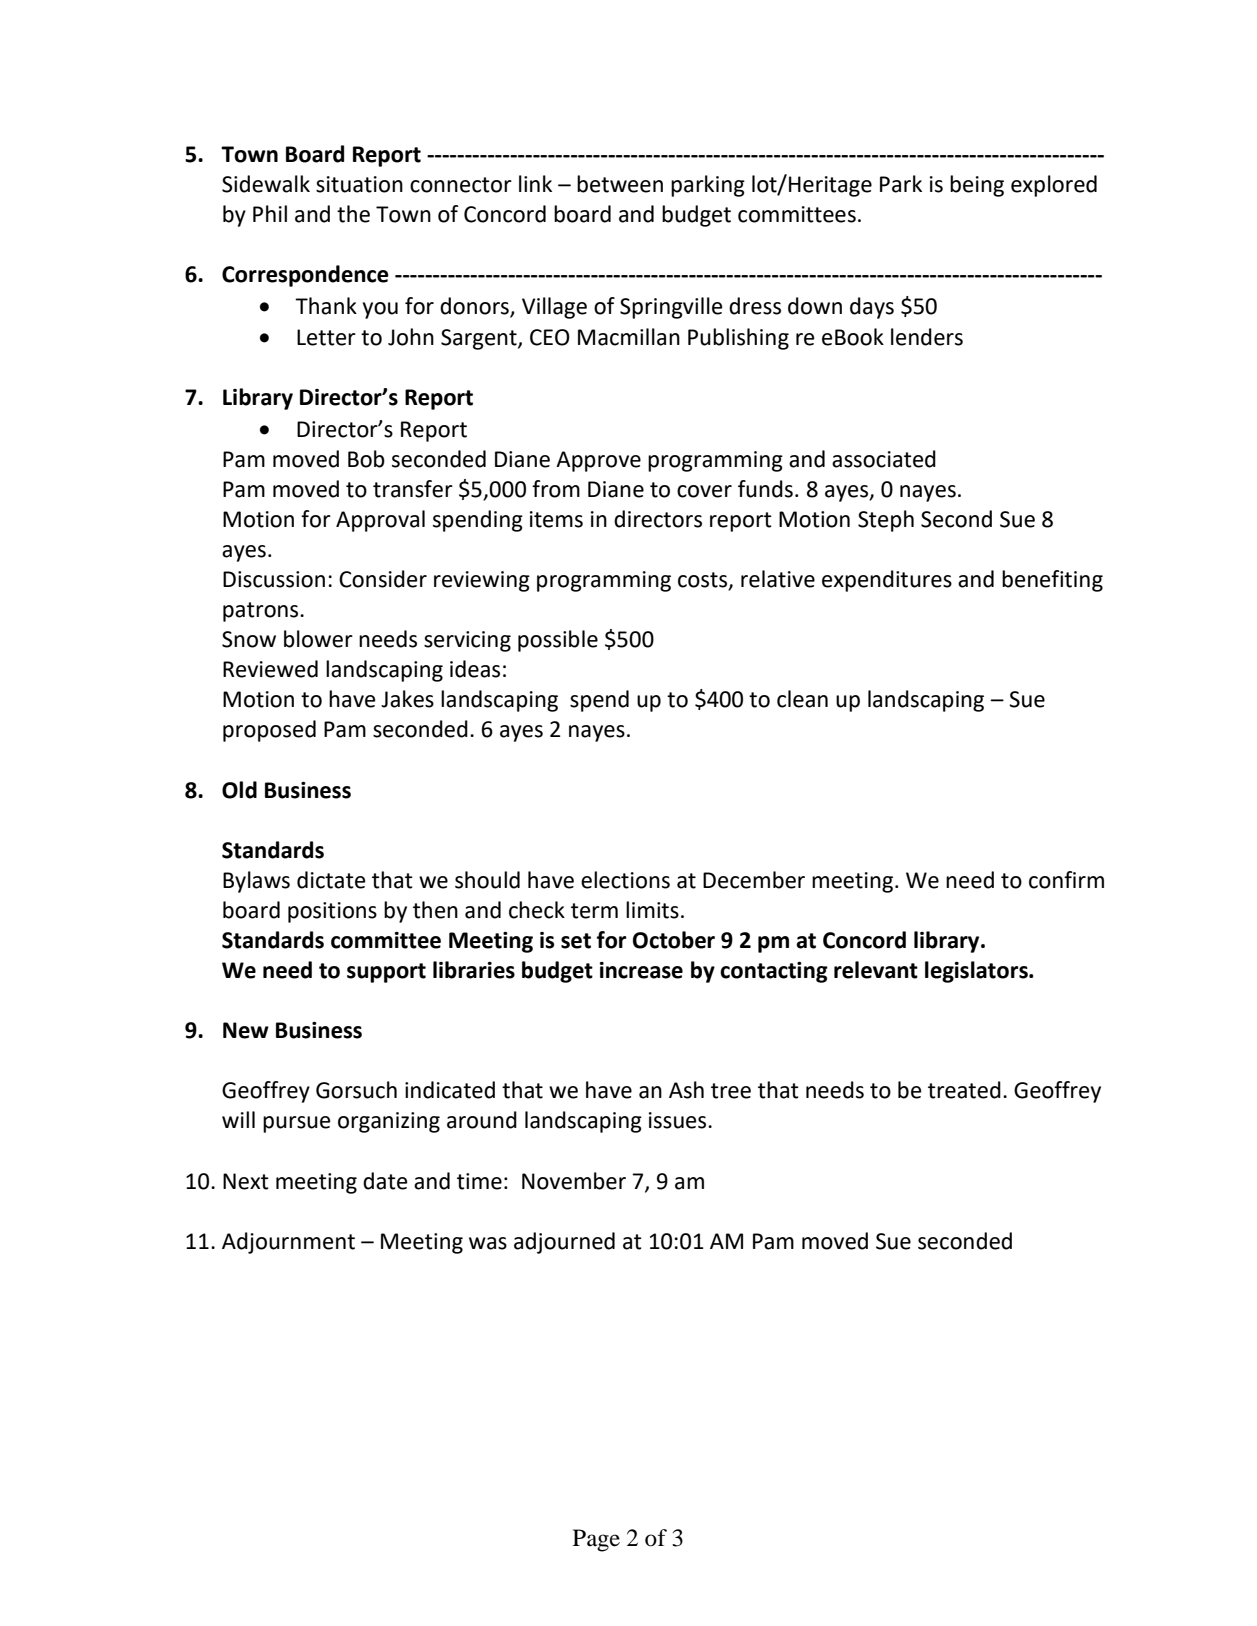  What do you see at coordinates (596, 1540) in the screenshot?
I see `Page` at bounding box center [596, 1540].
